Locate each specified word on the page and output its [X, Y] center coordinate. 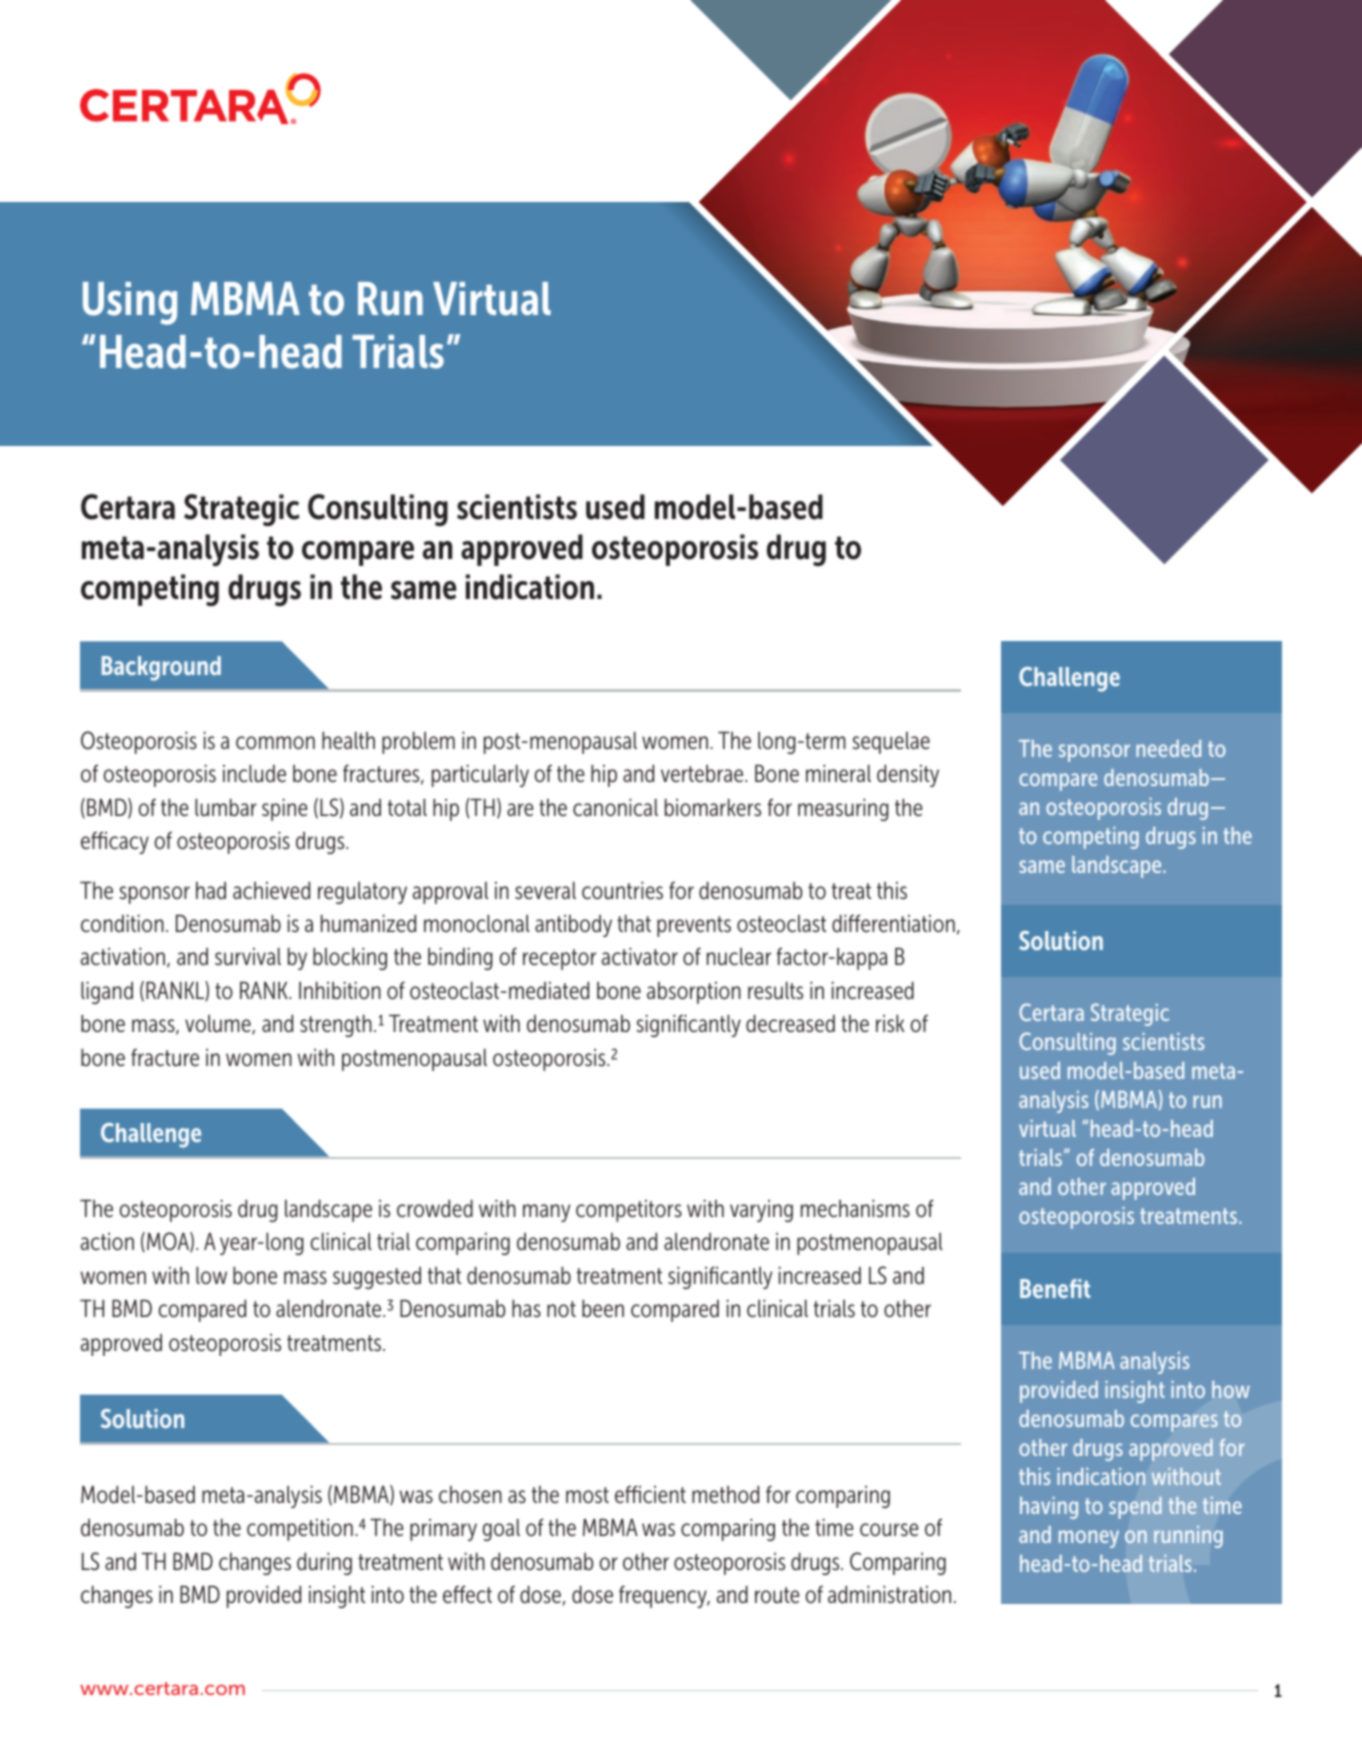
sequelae [891, 743]
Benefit [1055, 1288]
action [107, 1242]
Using [130, 303]
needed [1168, 748]
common [275, 743]
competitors [629, 1211]
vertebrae [703, 774]
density [908, 776]
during [324, 1564]
